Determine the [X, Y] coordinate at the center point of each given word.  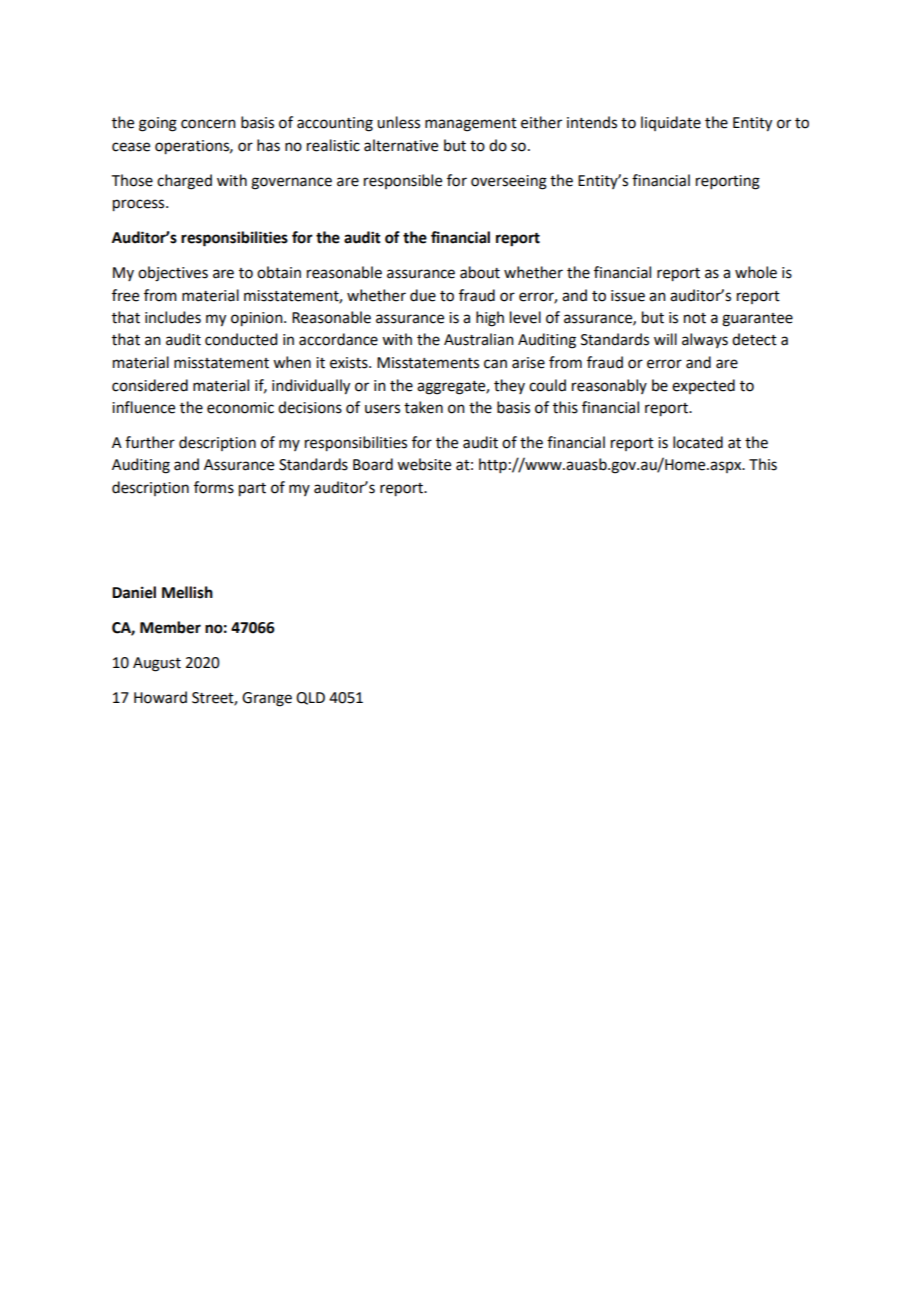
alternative [401, 145]
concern [208, 124]
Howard [160, 697]
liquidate [671, 123]
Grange [267, 699]
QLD [310, 698]
